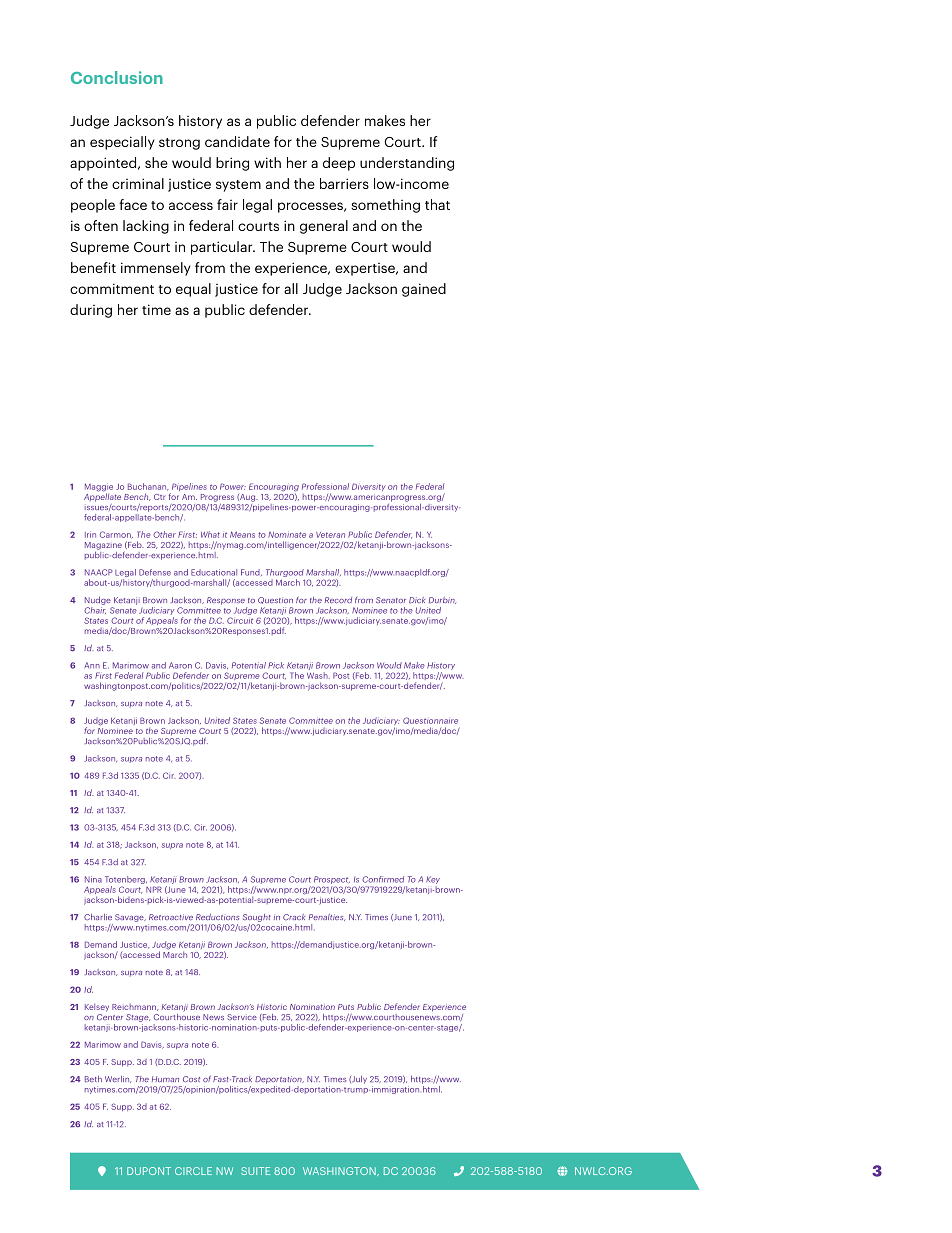 The width and height of the screenshot is (952, 1233). What do you see at coordinates (407, 164) in the screenshot?
I see `understanding` at bounding box center [407, 164].
